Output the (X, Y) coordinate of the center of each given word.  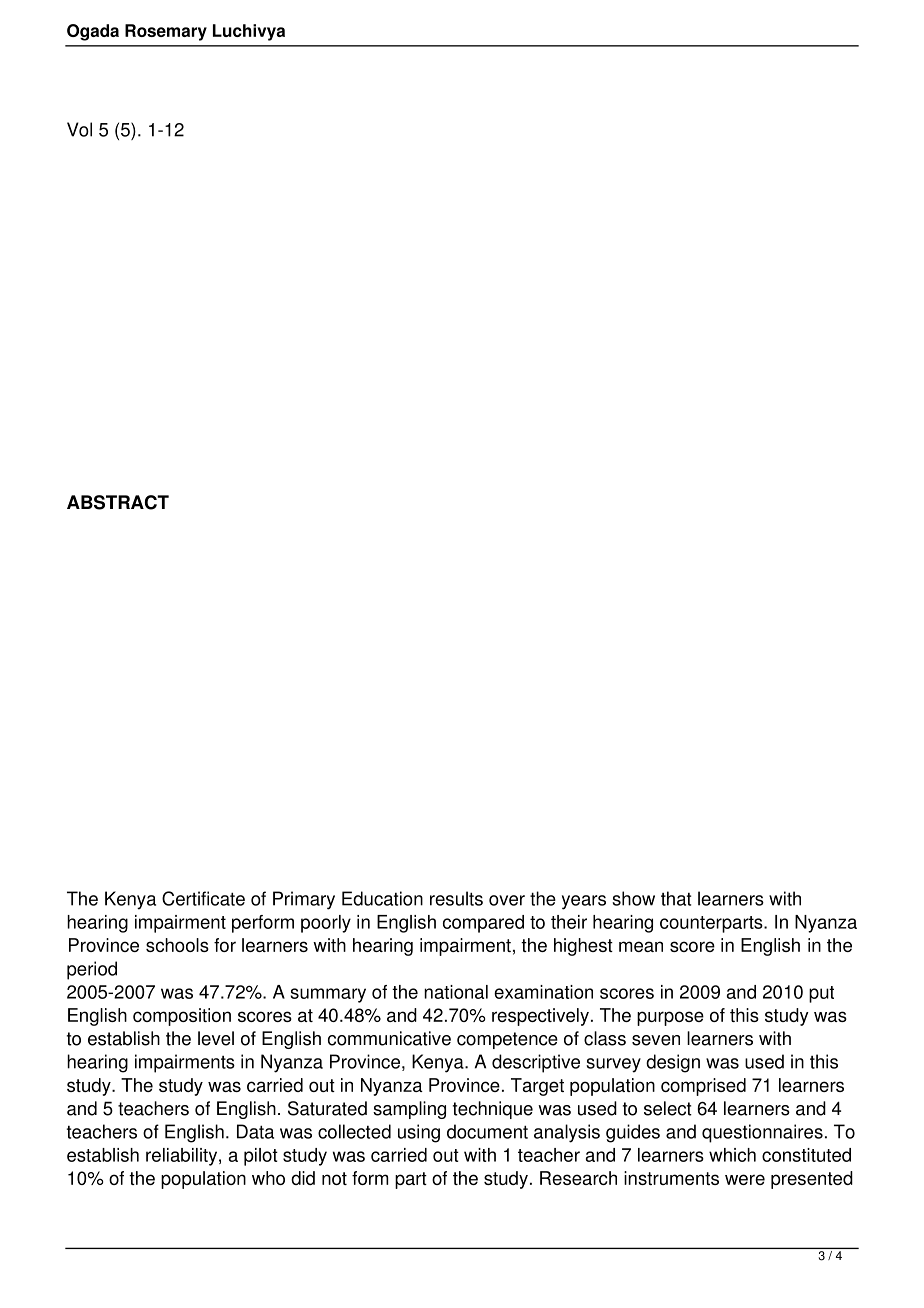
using (419, 1133)
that (676, 898)
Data (255, 1131)
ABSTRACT (118, 502)
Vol (79, 129)
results (456, 898)
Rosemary (166, 32)
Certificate (203, 898)
